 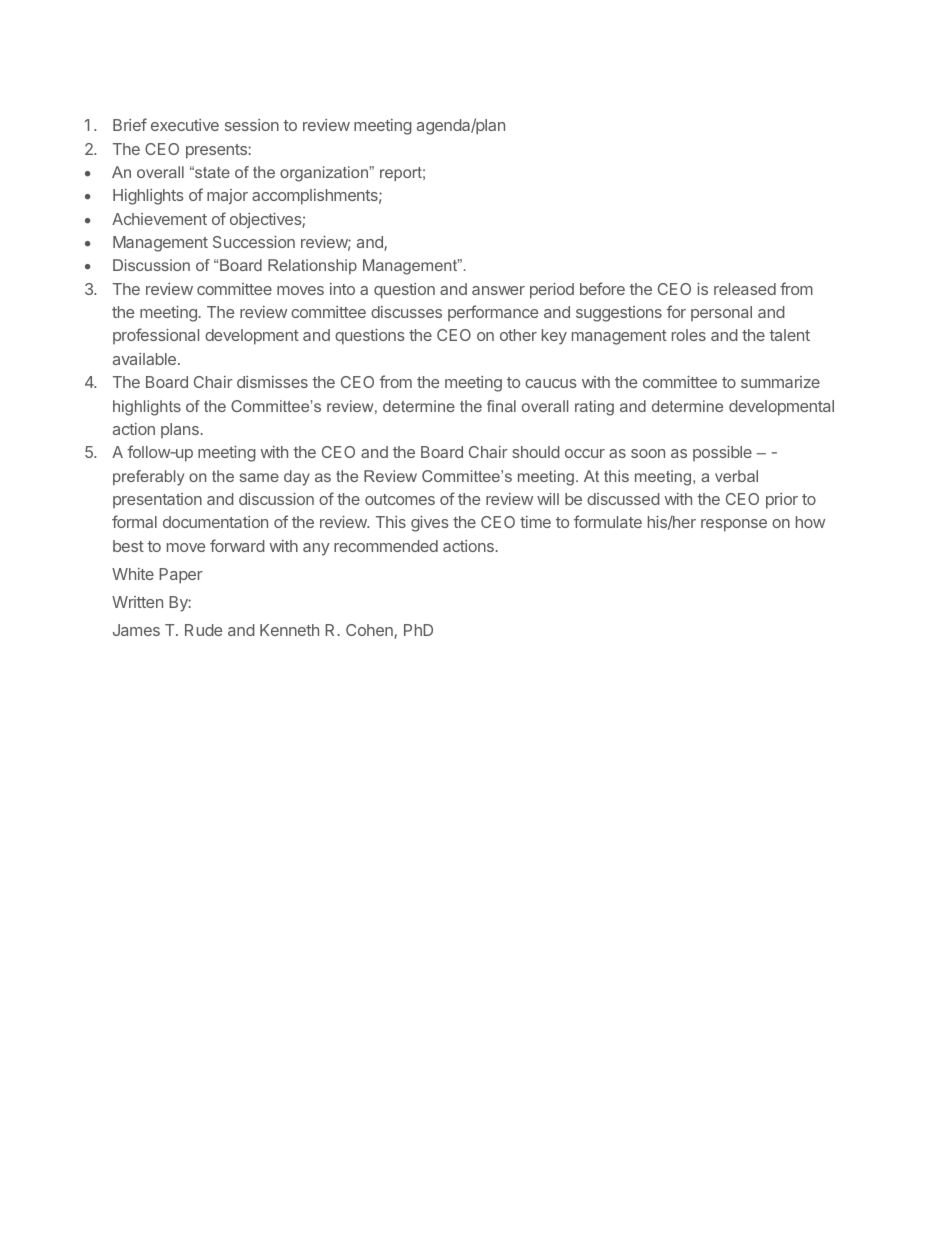 I want to click on presents, so click(x=217, y=151).
